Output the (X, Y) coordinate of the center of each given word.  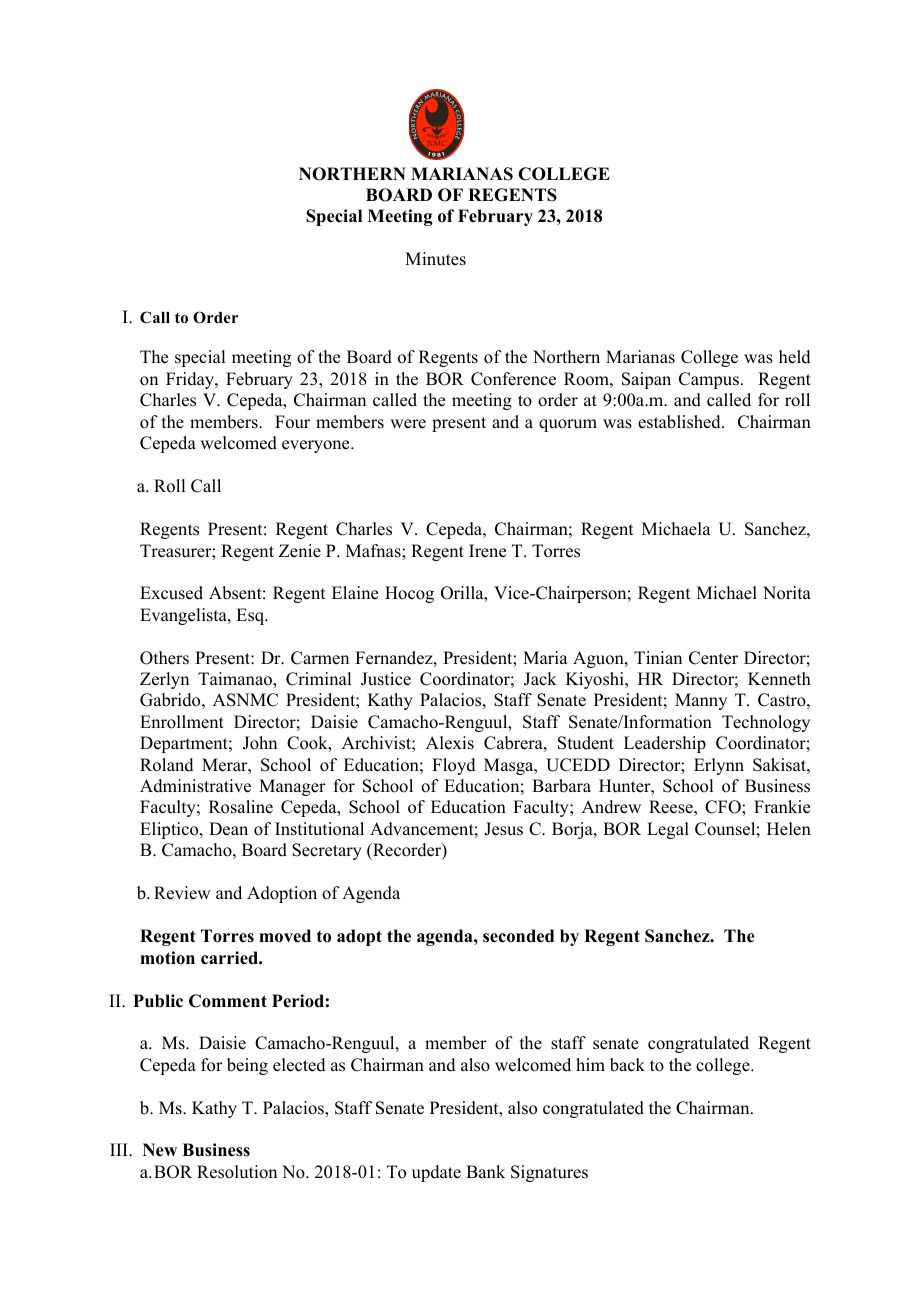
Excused (171, 593)
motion (167, 958)
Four (292, 422)
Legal (668, 830)
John (260, 743)
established (680, 422)
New (160, 1150)
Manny (701, 701)
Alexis (450, 743)
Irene (487, 551)
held (795, 357)
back (627, 1065)
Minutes (435, 259)
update (436, 1173)
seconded (518, 936)
